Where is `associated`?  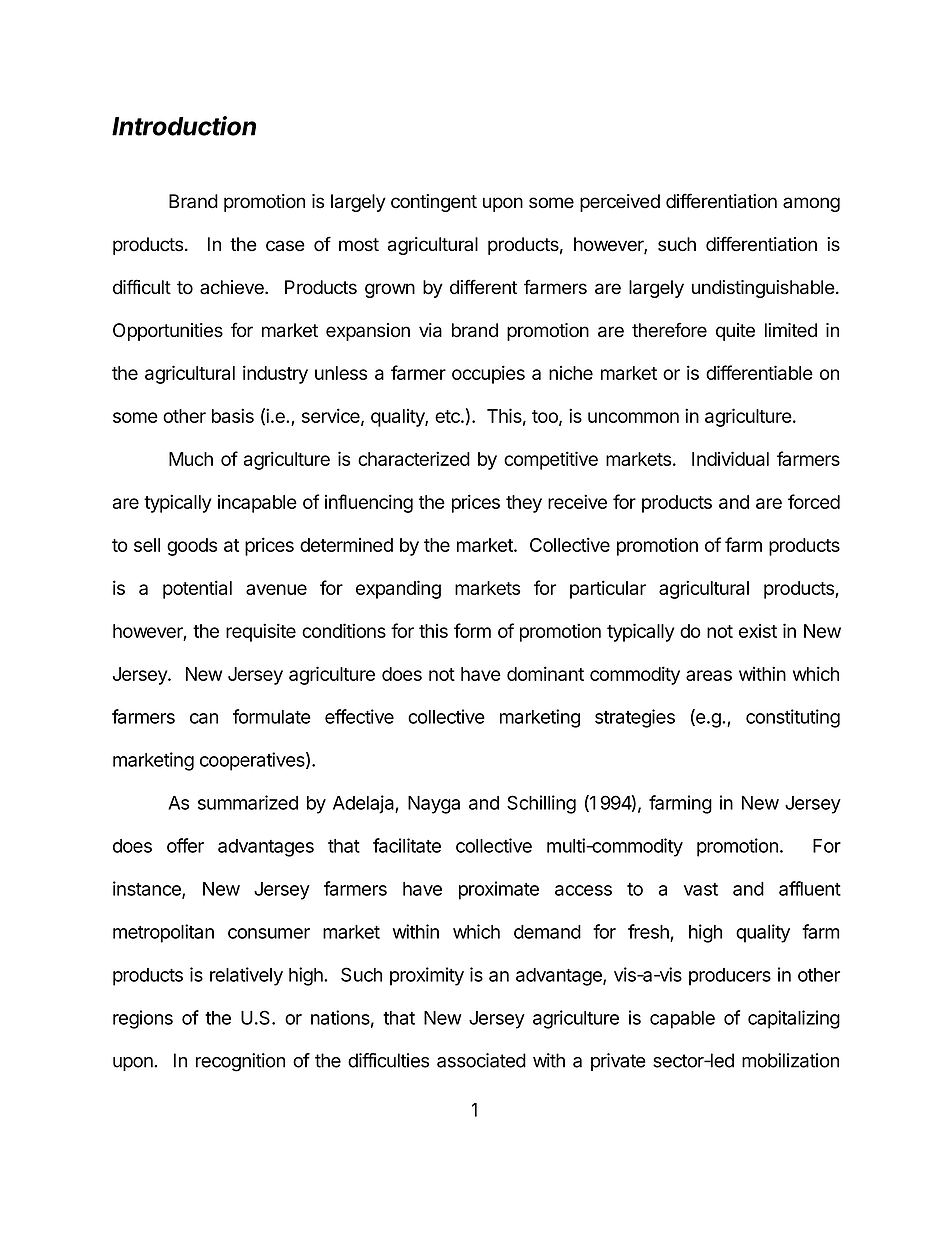 associated is located at coordinates (481, 1060).
